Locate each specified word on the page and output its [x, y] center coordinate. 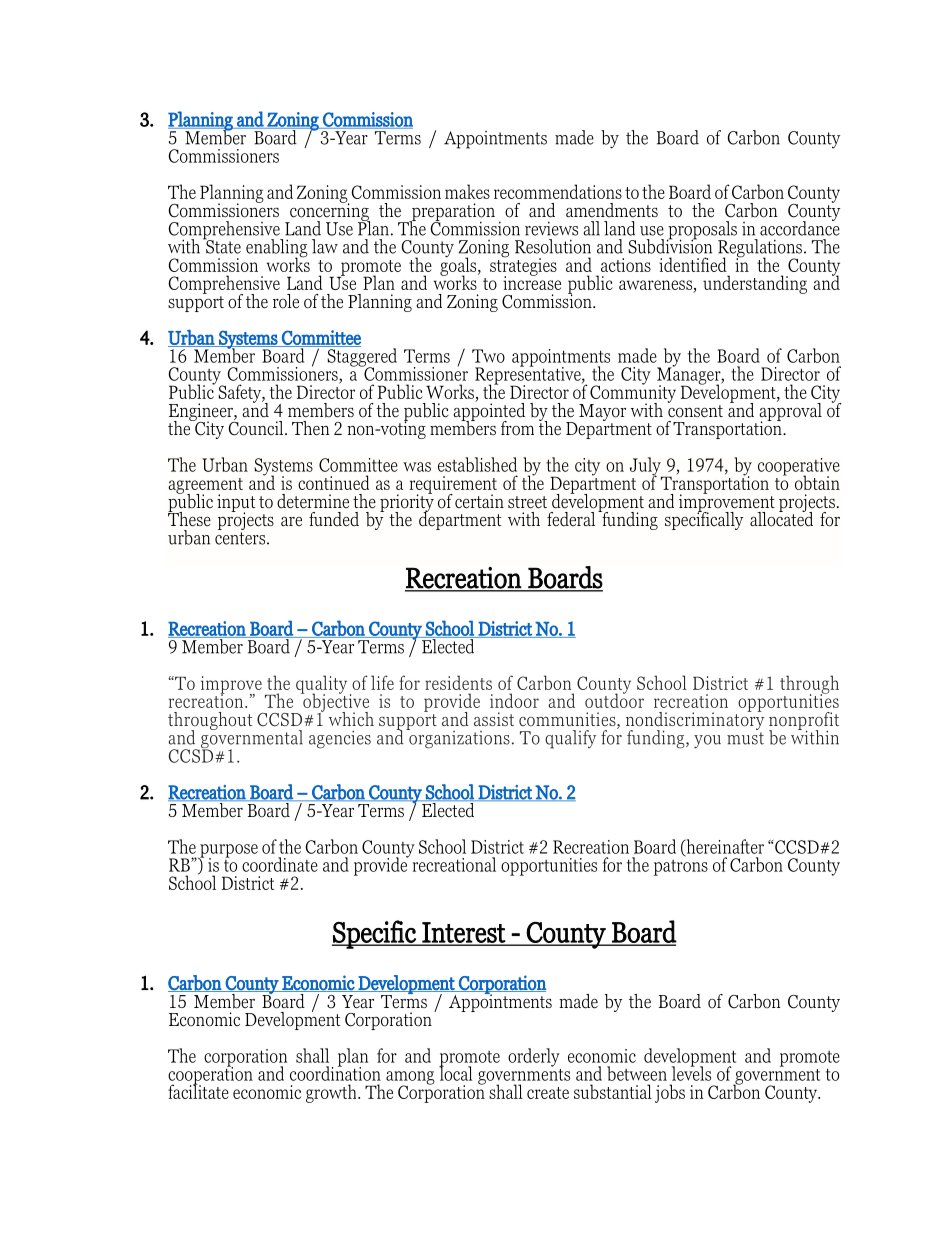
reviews [551, 228]
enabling [277, 249]
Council [257, 427]
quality [321, 685]
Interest [463, 933]
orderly [534, 1057]
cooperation [210, 1076]
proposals [702, 231]
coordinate [280, 864]
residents [458, 682]
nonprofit [804, 722]
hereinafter [724, 847]
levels [691, 1072]
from [517, 428]
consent [695, 411]
